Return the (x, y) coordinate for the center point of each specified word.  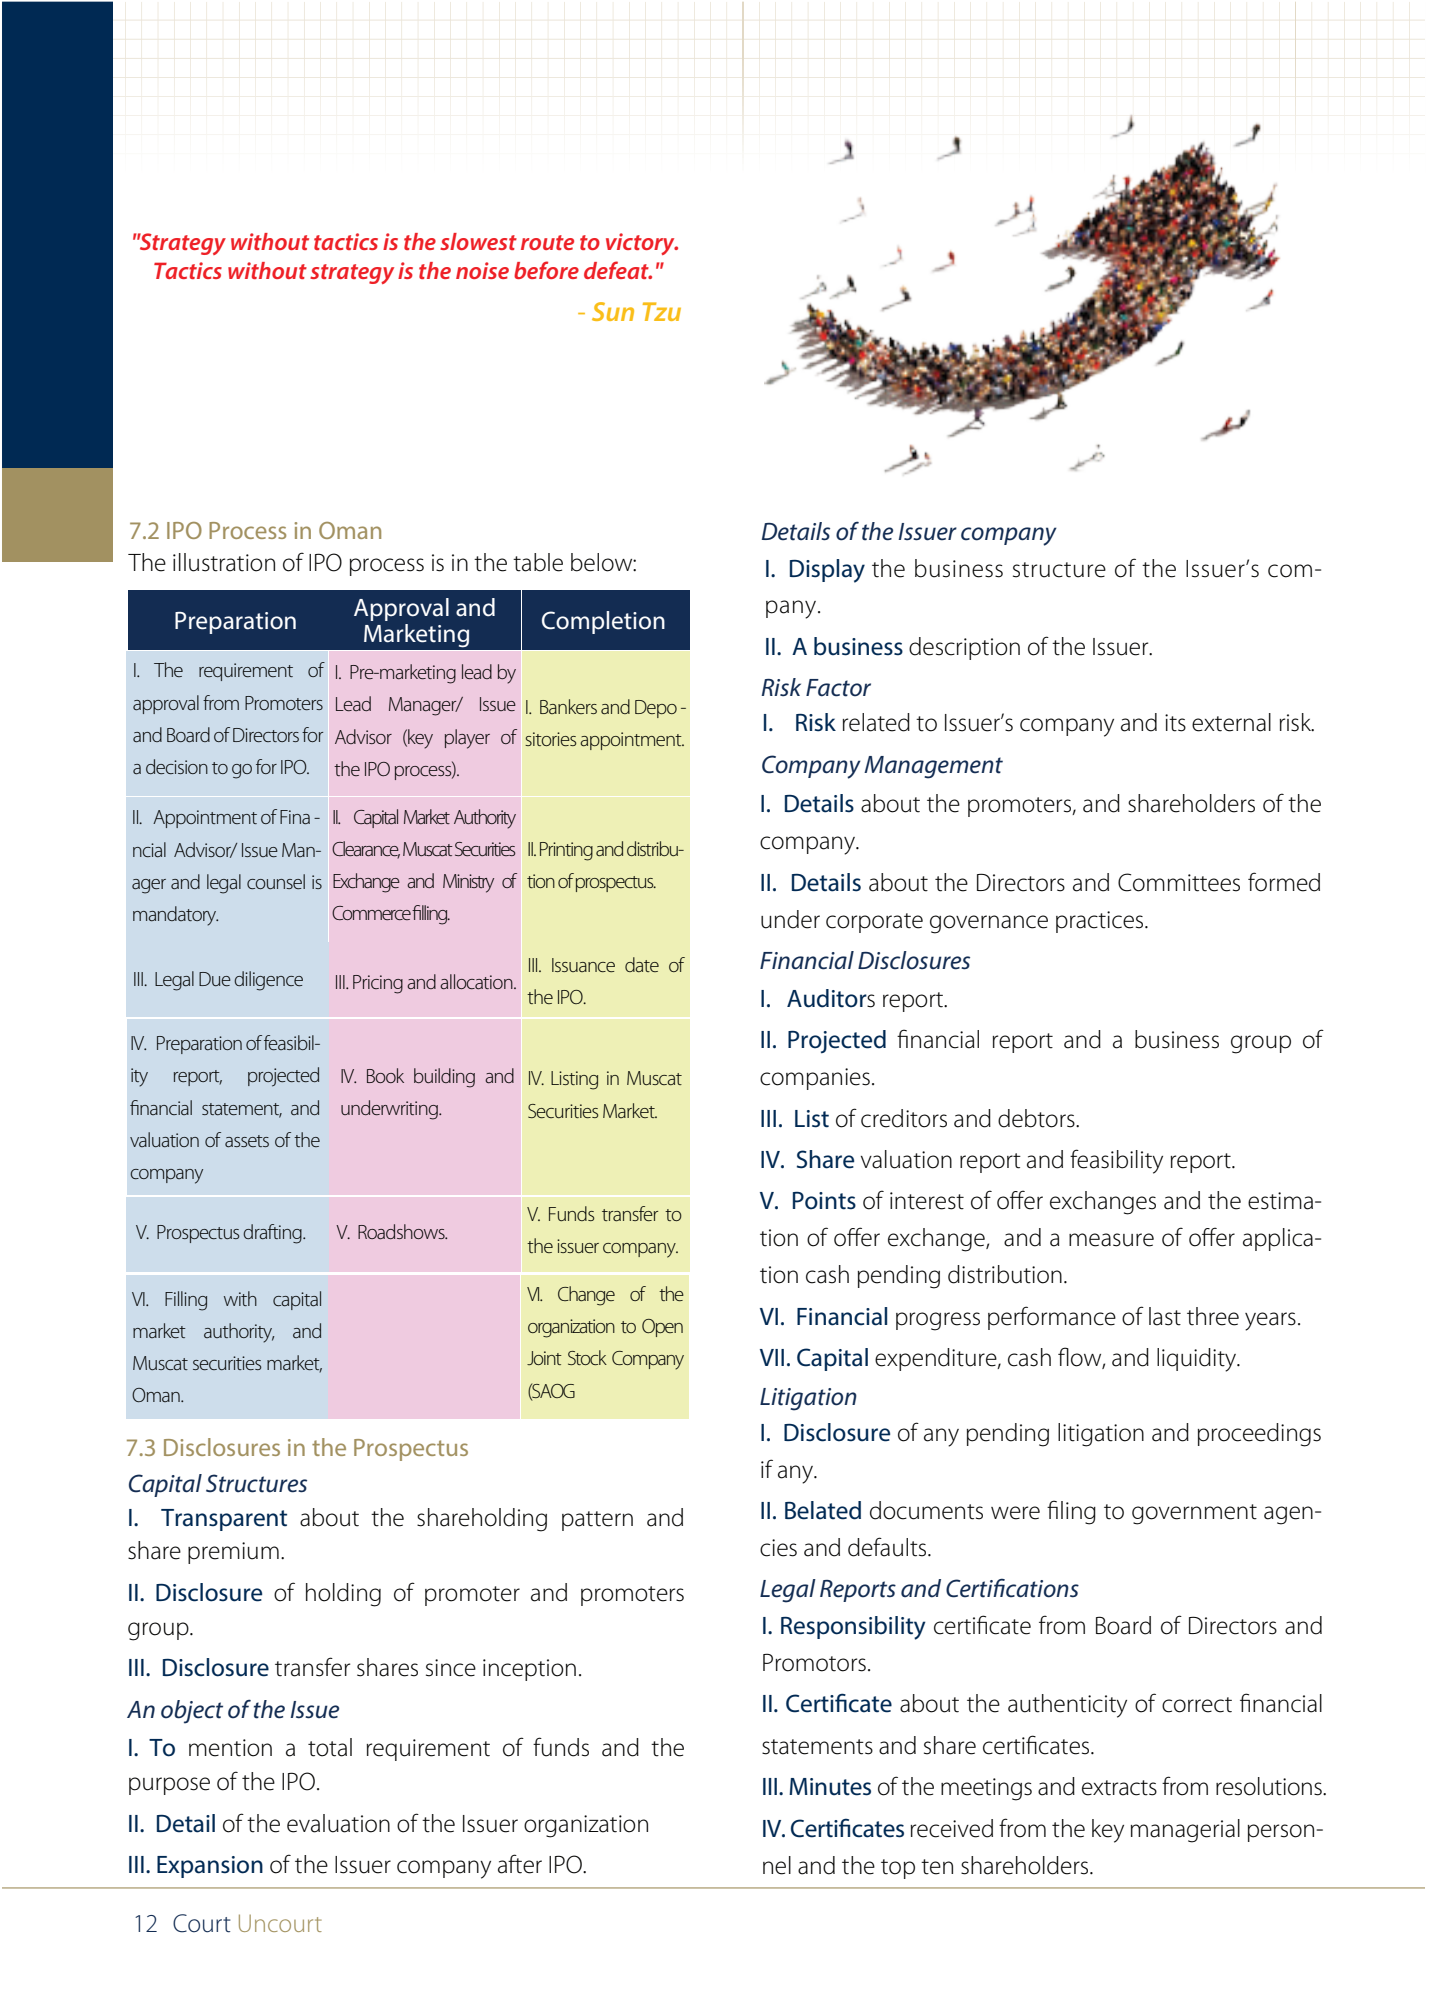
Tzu (662, 311)
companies (815, 1079)
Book (385, 1075)
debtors (1037, 1118)
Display (827, 571)
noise (482, 270)
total (330, 1747)
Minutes (830, 1787)
